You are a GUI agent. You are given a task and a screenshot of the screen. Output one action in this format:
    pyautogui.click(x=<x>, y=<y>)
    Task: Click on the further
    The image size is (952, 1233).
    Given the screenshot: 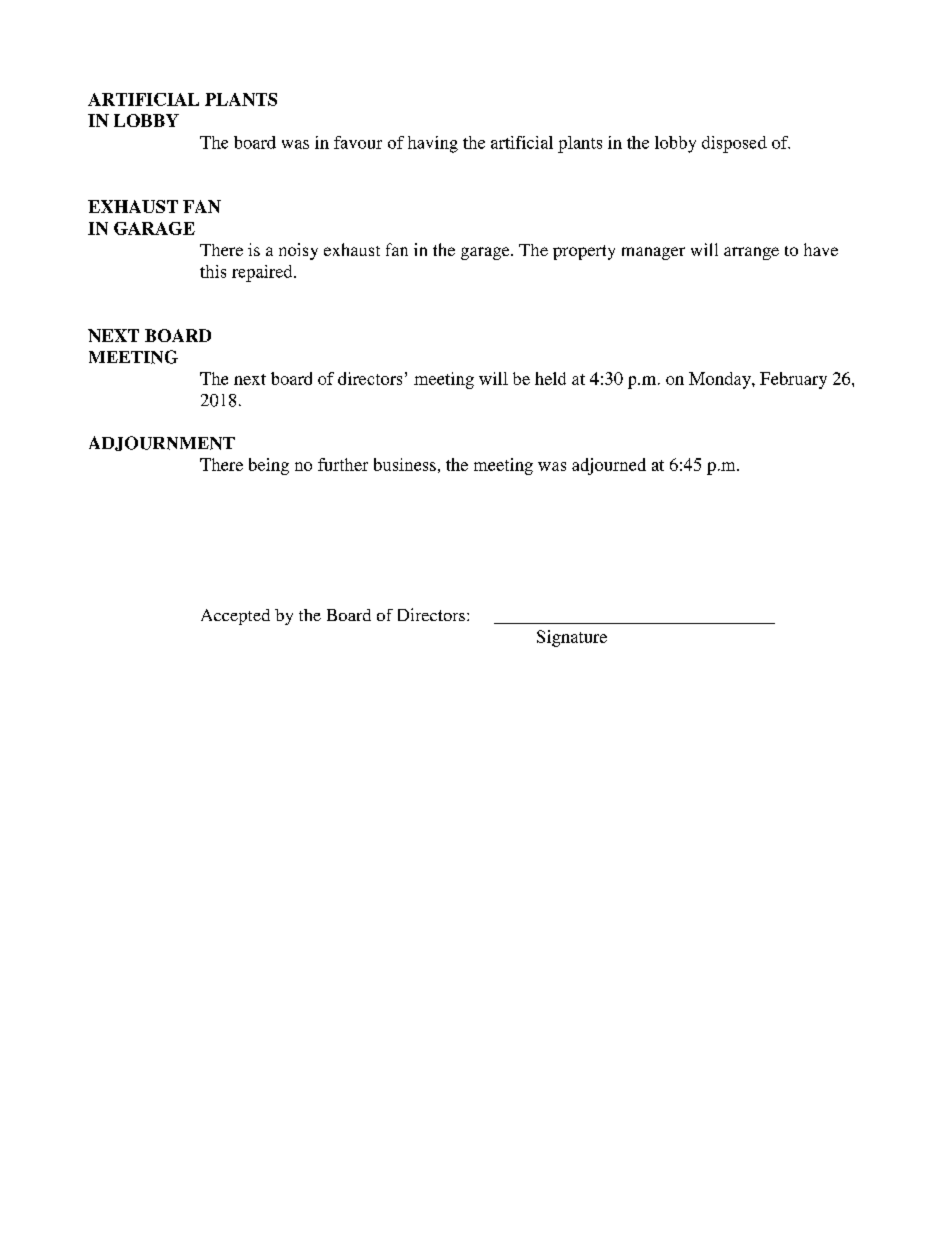 What is the action you would take?
    pyautogui.click(x=343, y=464)
